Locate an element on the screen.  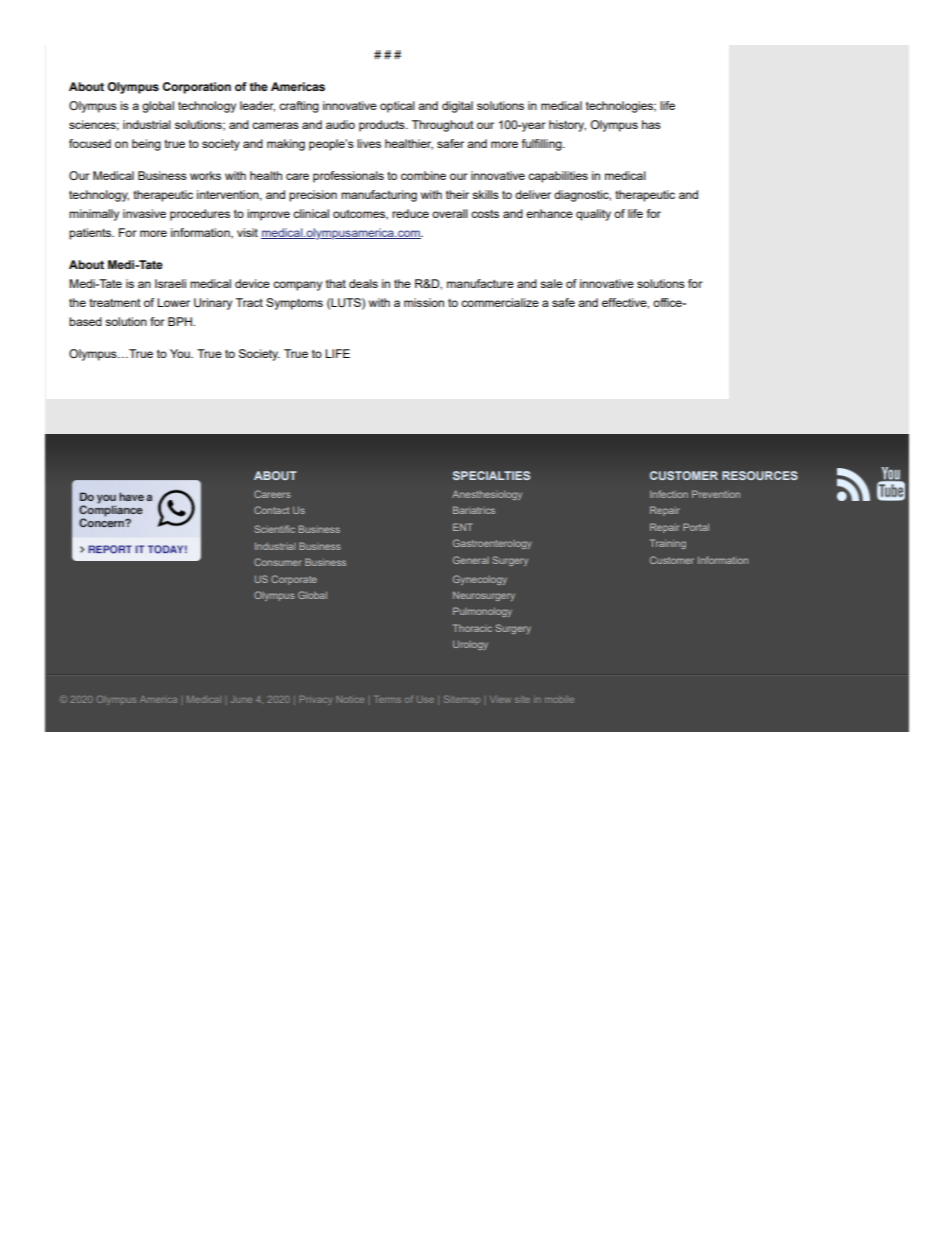
June is located at coordinates (241, 699).
